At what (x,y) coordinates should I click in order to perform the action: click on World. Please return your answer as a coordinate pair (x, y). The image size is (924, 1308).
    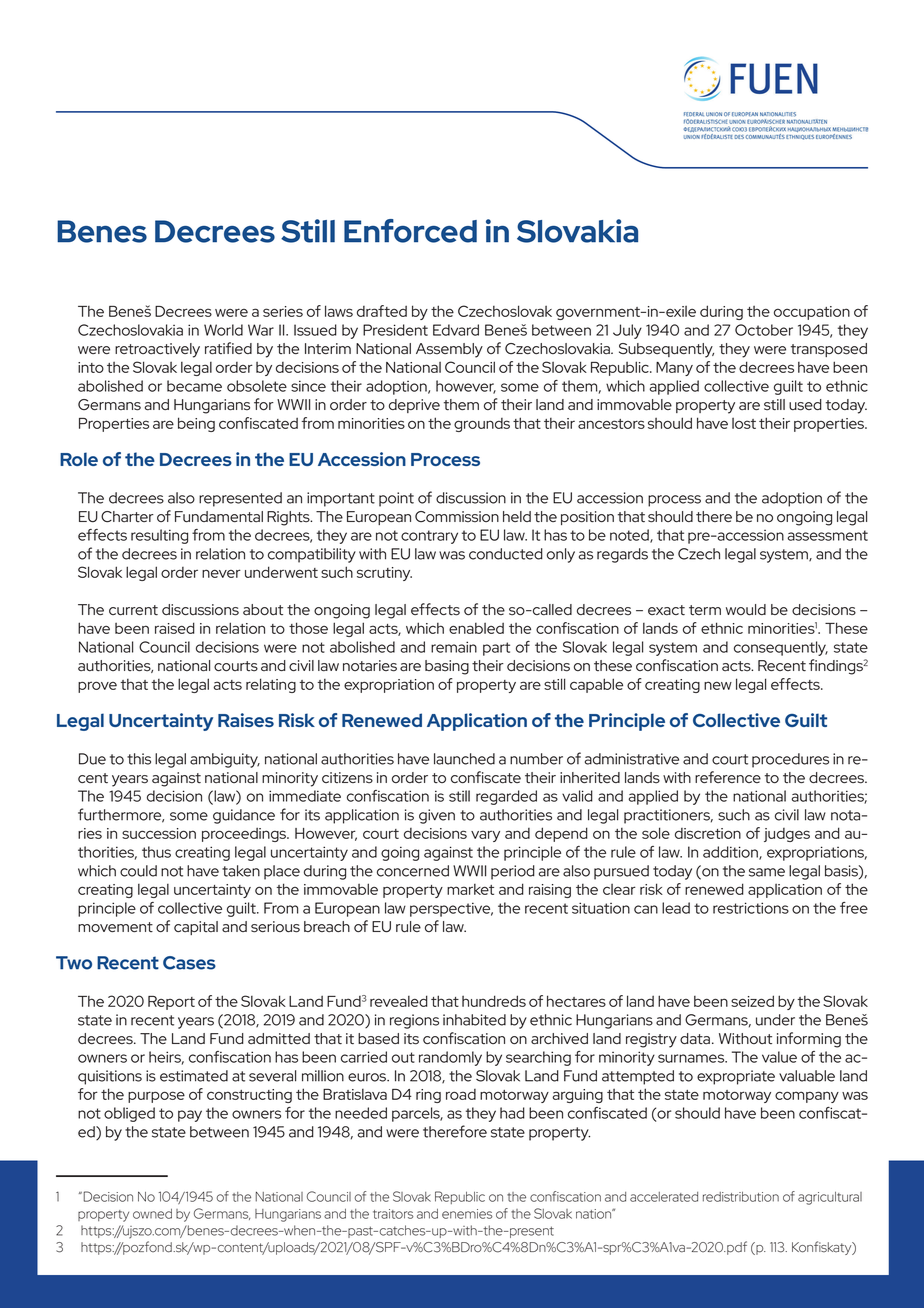
    Looking at the image, I should click on (223, 330).
